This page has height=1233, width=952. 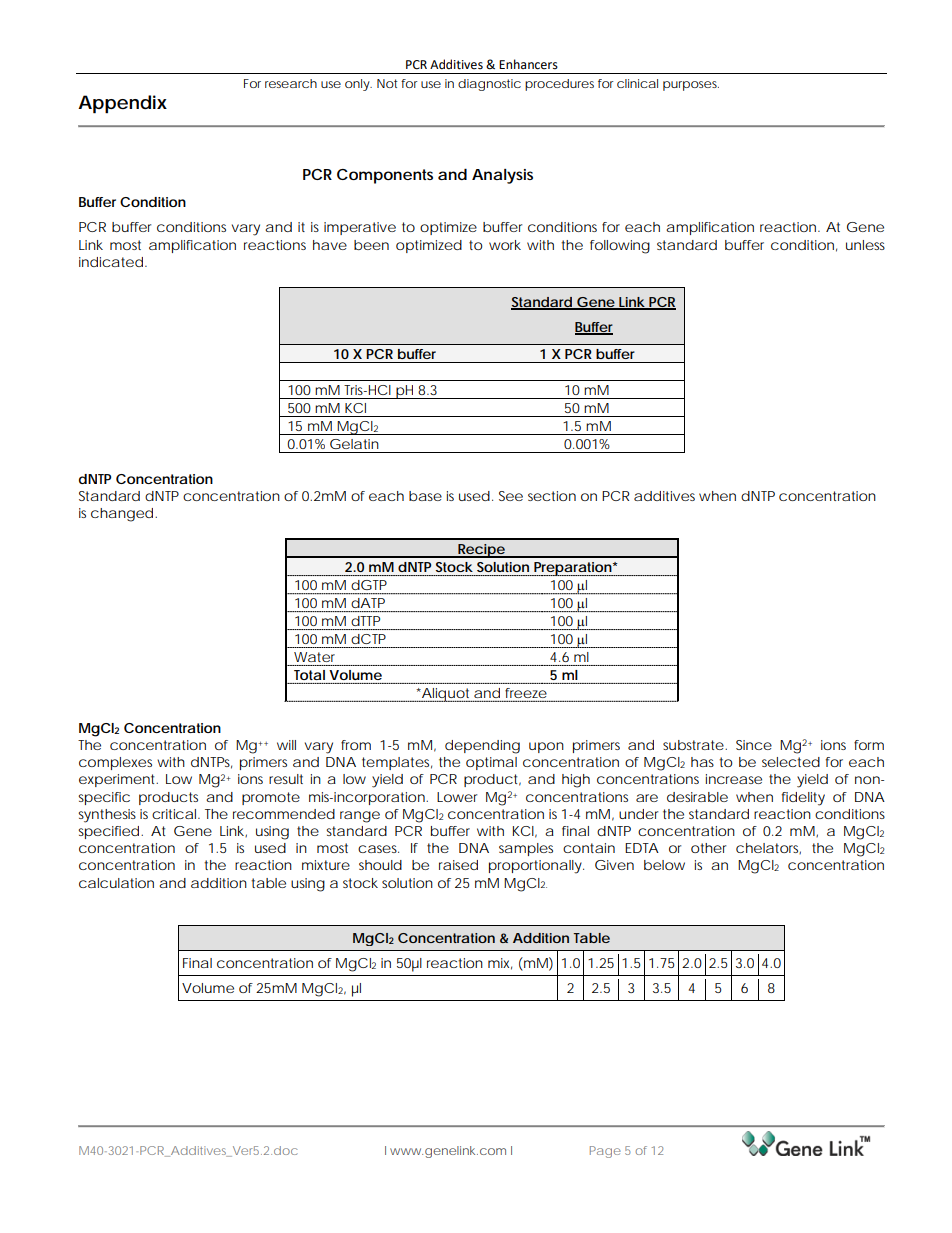 What do you see at coordinates (691, 86) in the page?
I see `purposes` at bounding box center [691, 86].
